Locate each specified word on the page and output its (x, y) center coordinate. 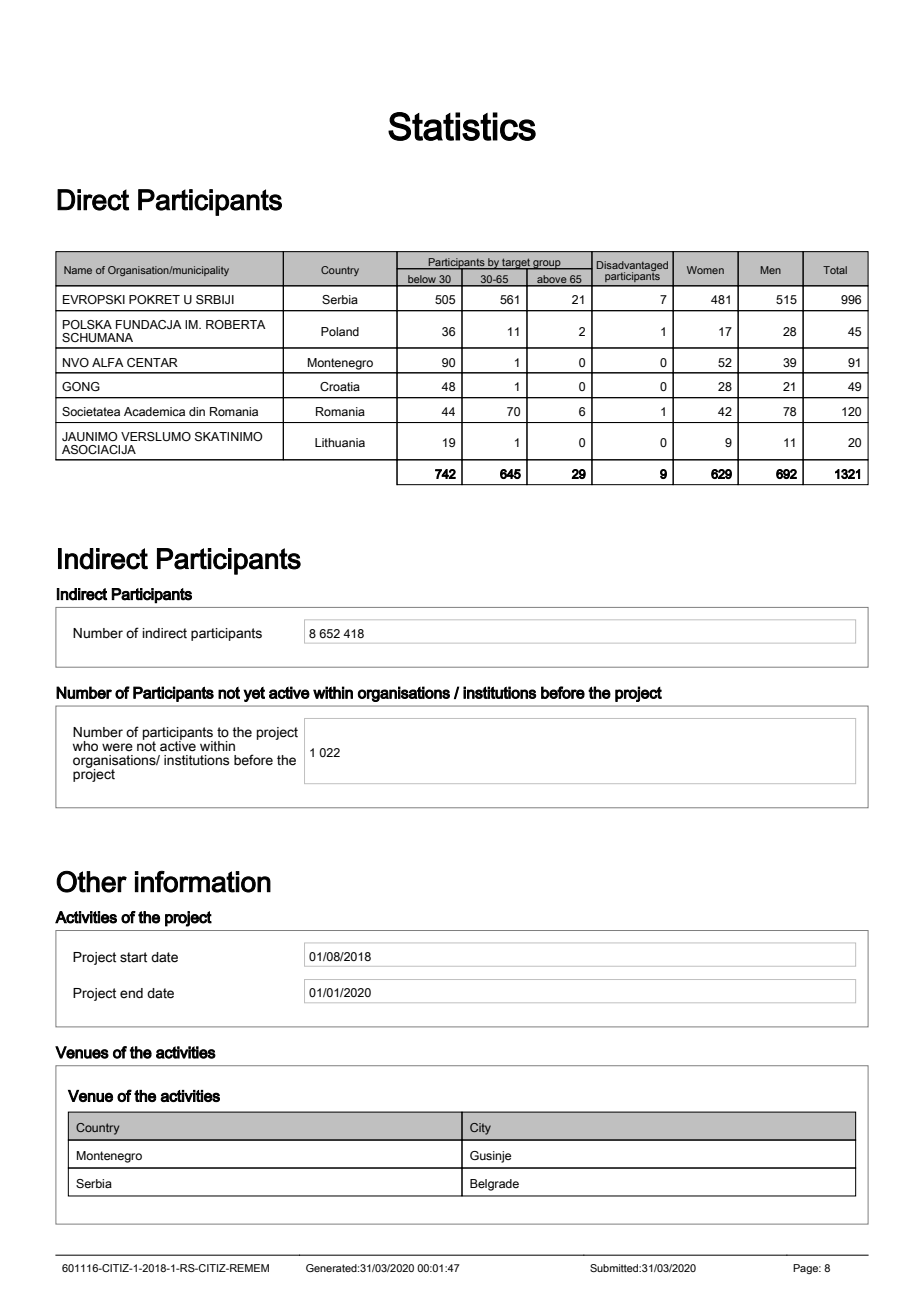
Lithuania (340, 442)
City (480, 1129)
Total (835, 270)
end (131, 993)
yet (254, 694)
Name (78, 270)
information (203, 882)
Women (705, 270)
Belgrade (494, 1185)
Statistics (462, 126)
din (197, 411)
